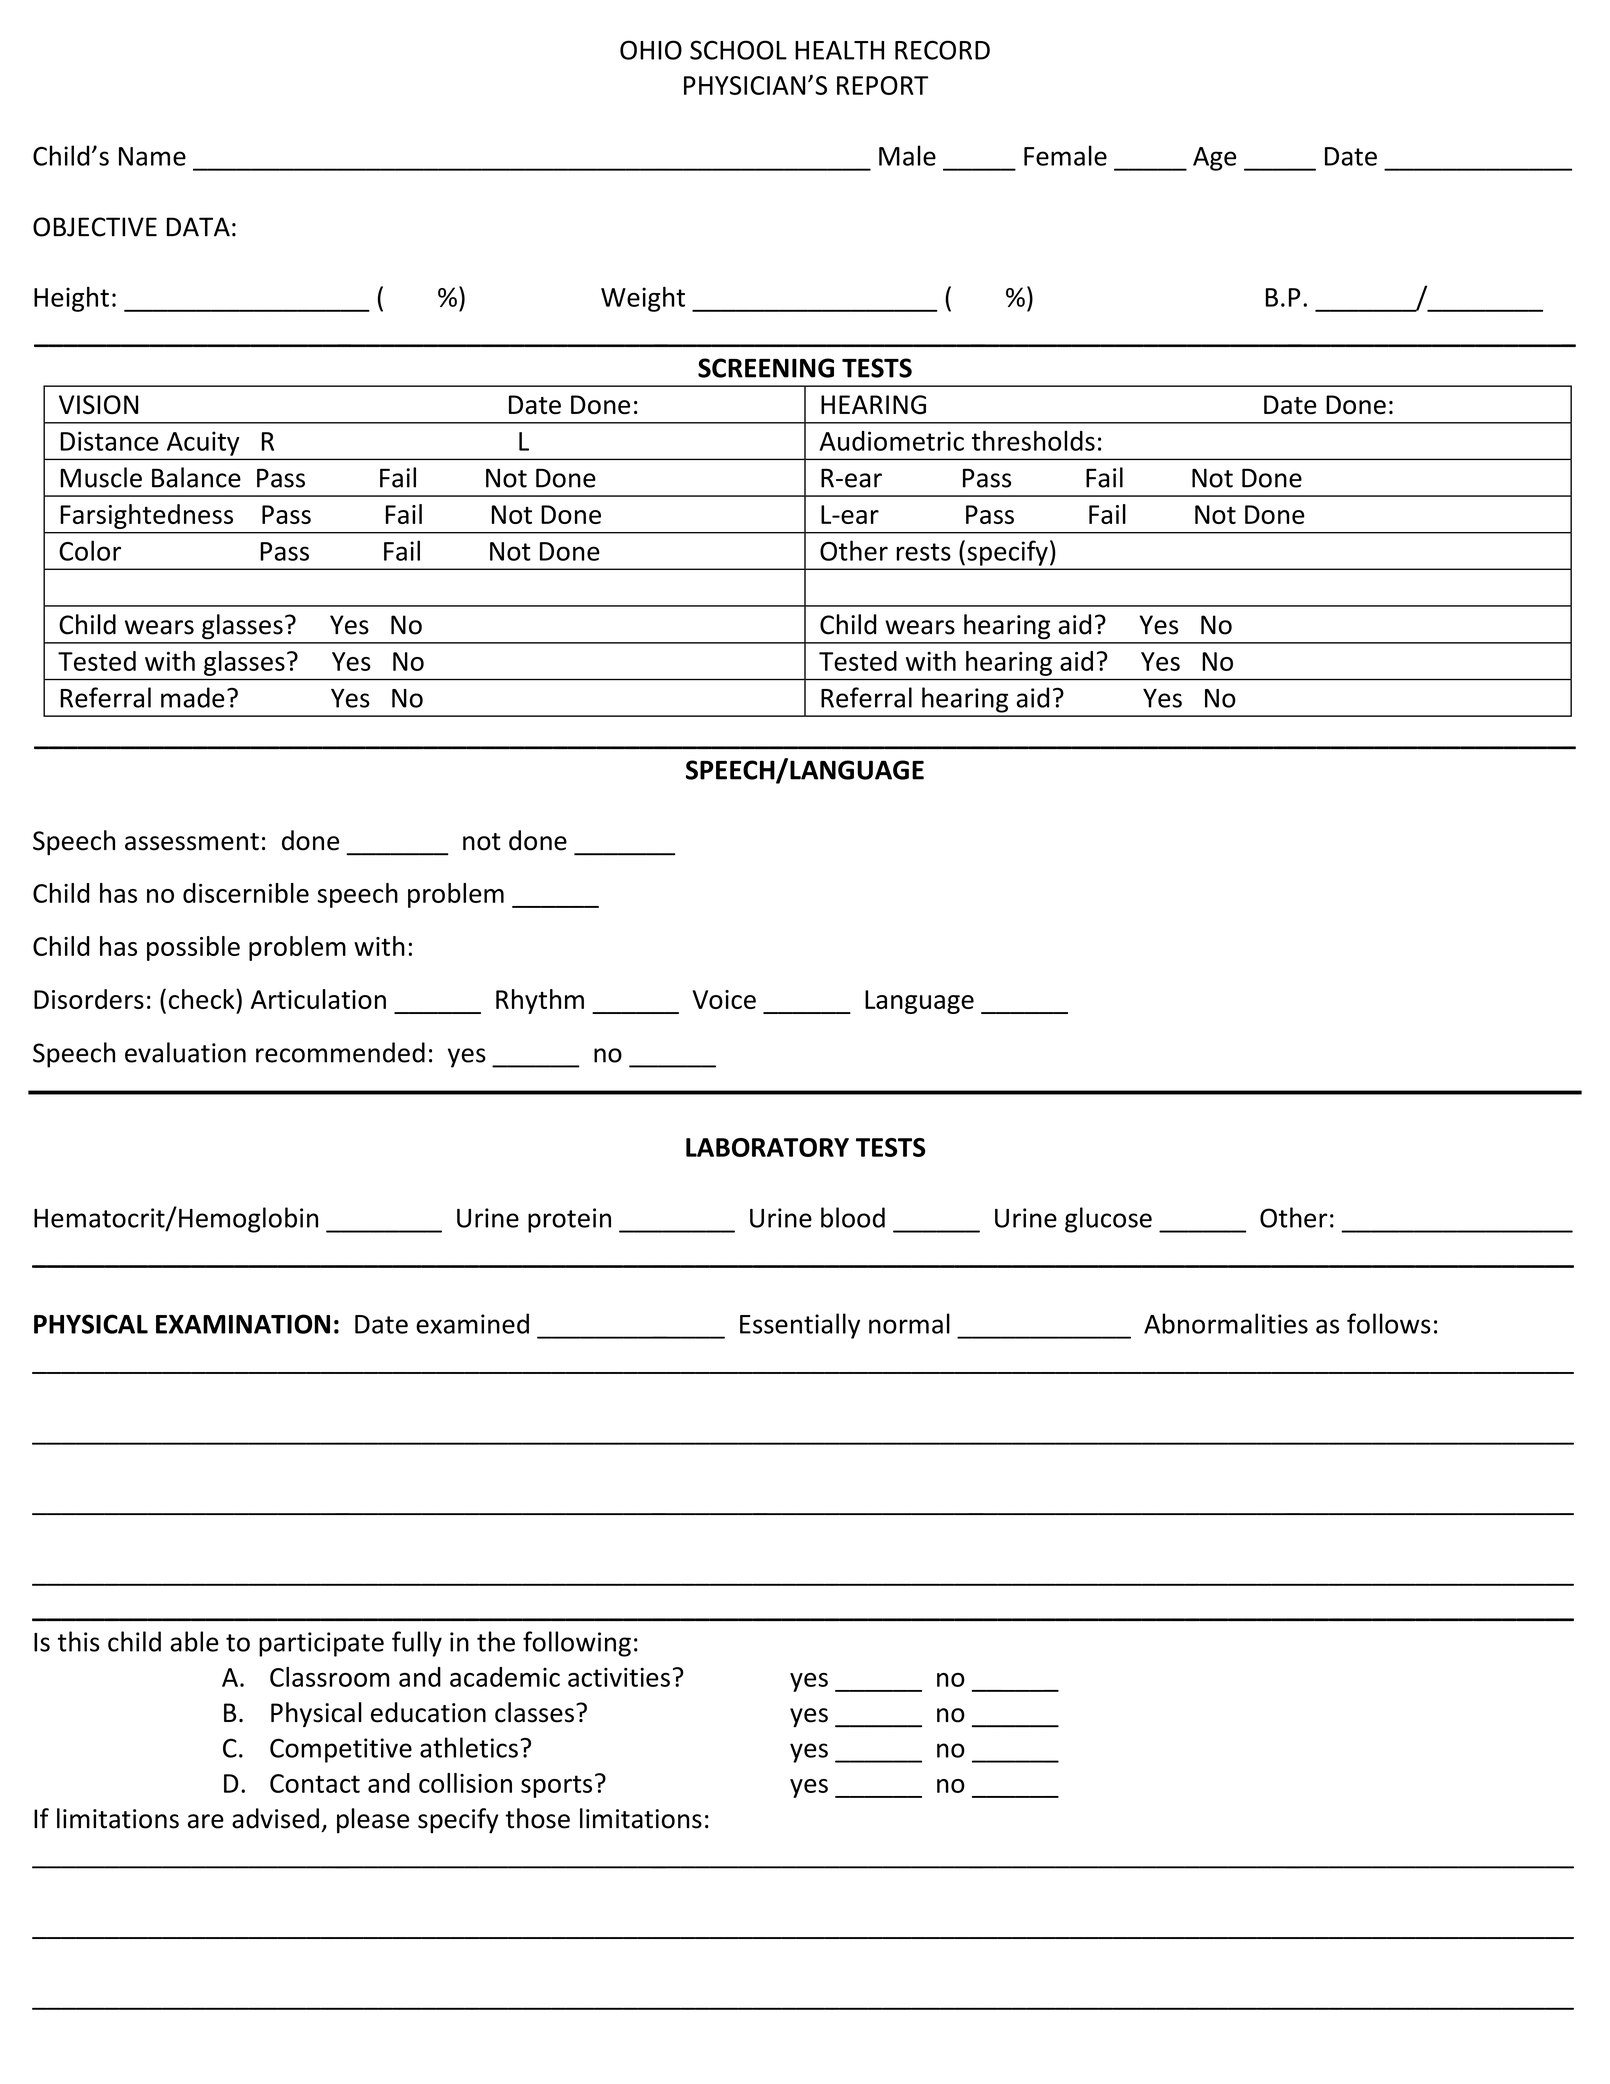 The width and height of the screenshot is (1610, 2084). I want to click on glucose, so click(1108, 1220).
